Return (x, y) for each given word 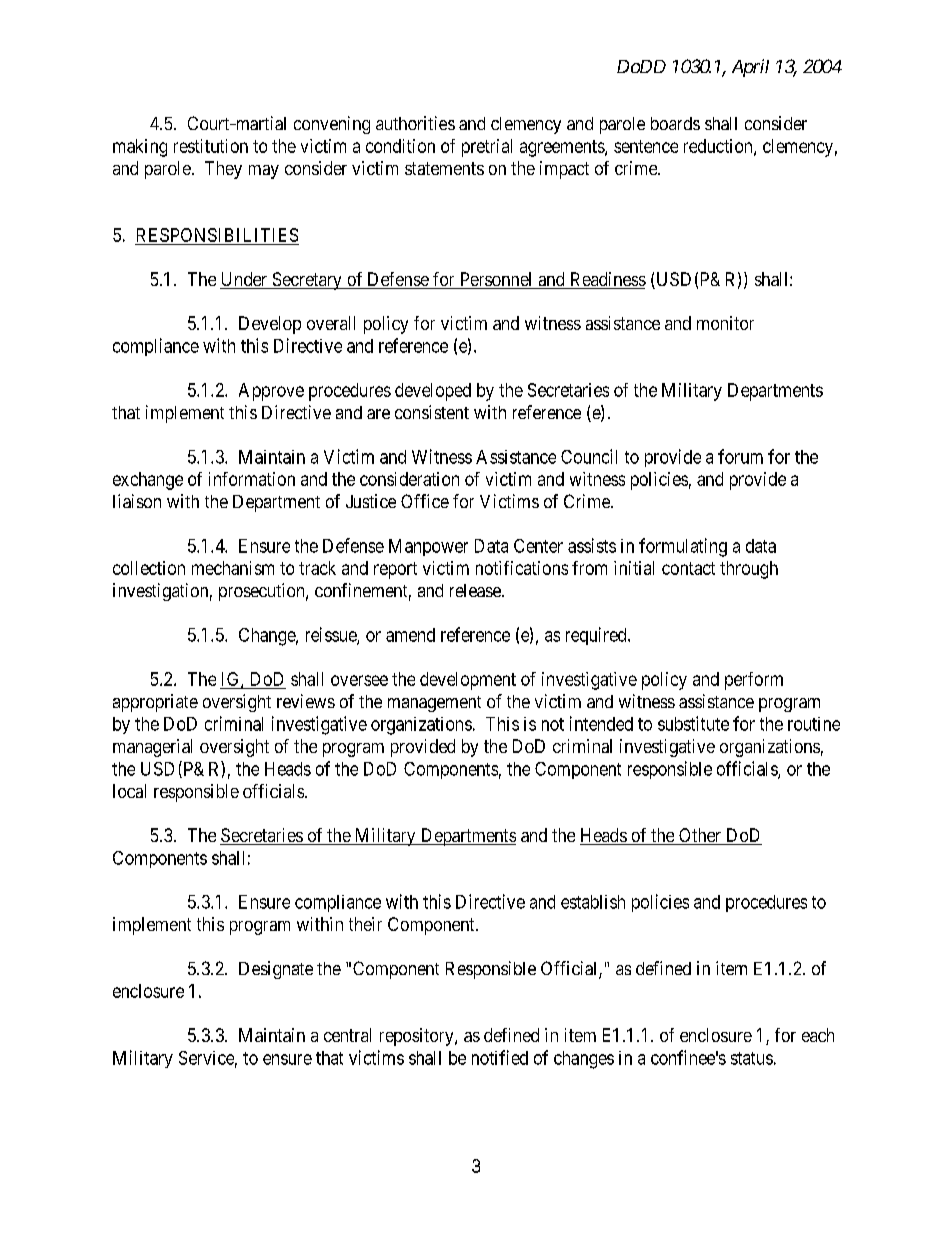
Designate (276, 970)
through (749, 570)
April (750, 68)
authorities (415, 123)
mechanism (233, 568)
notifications (522, 568)
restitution (211, 146)
